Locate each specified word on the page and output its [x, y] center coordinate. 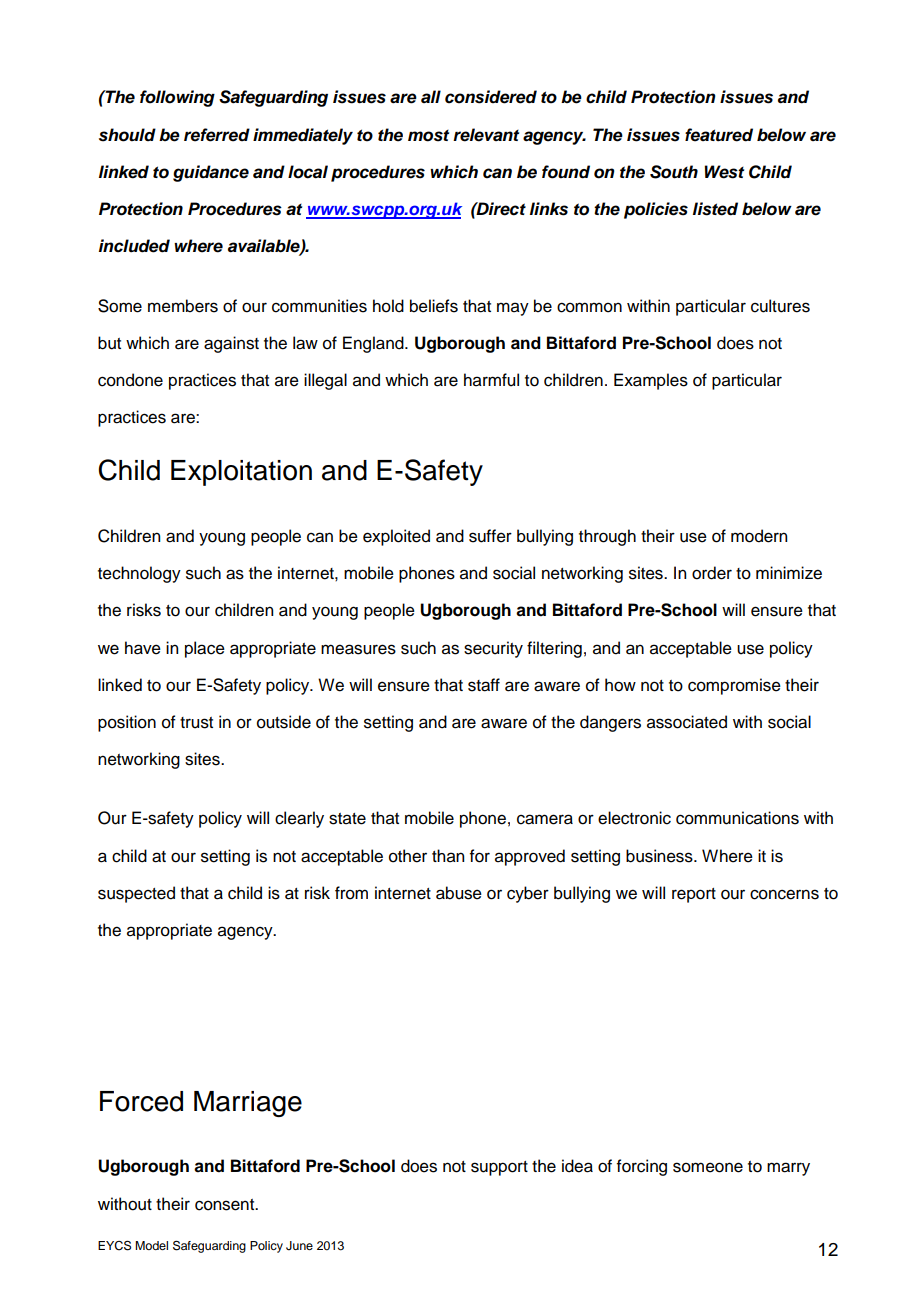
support [499, 1168]
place [205, 649]
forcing [642, 1167]
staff [484, 685]
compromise [734, 686]
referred [217, 135]
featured [719, 135]
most [428, 136]
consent [226, 1205]
